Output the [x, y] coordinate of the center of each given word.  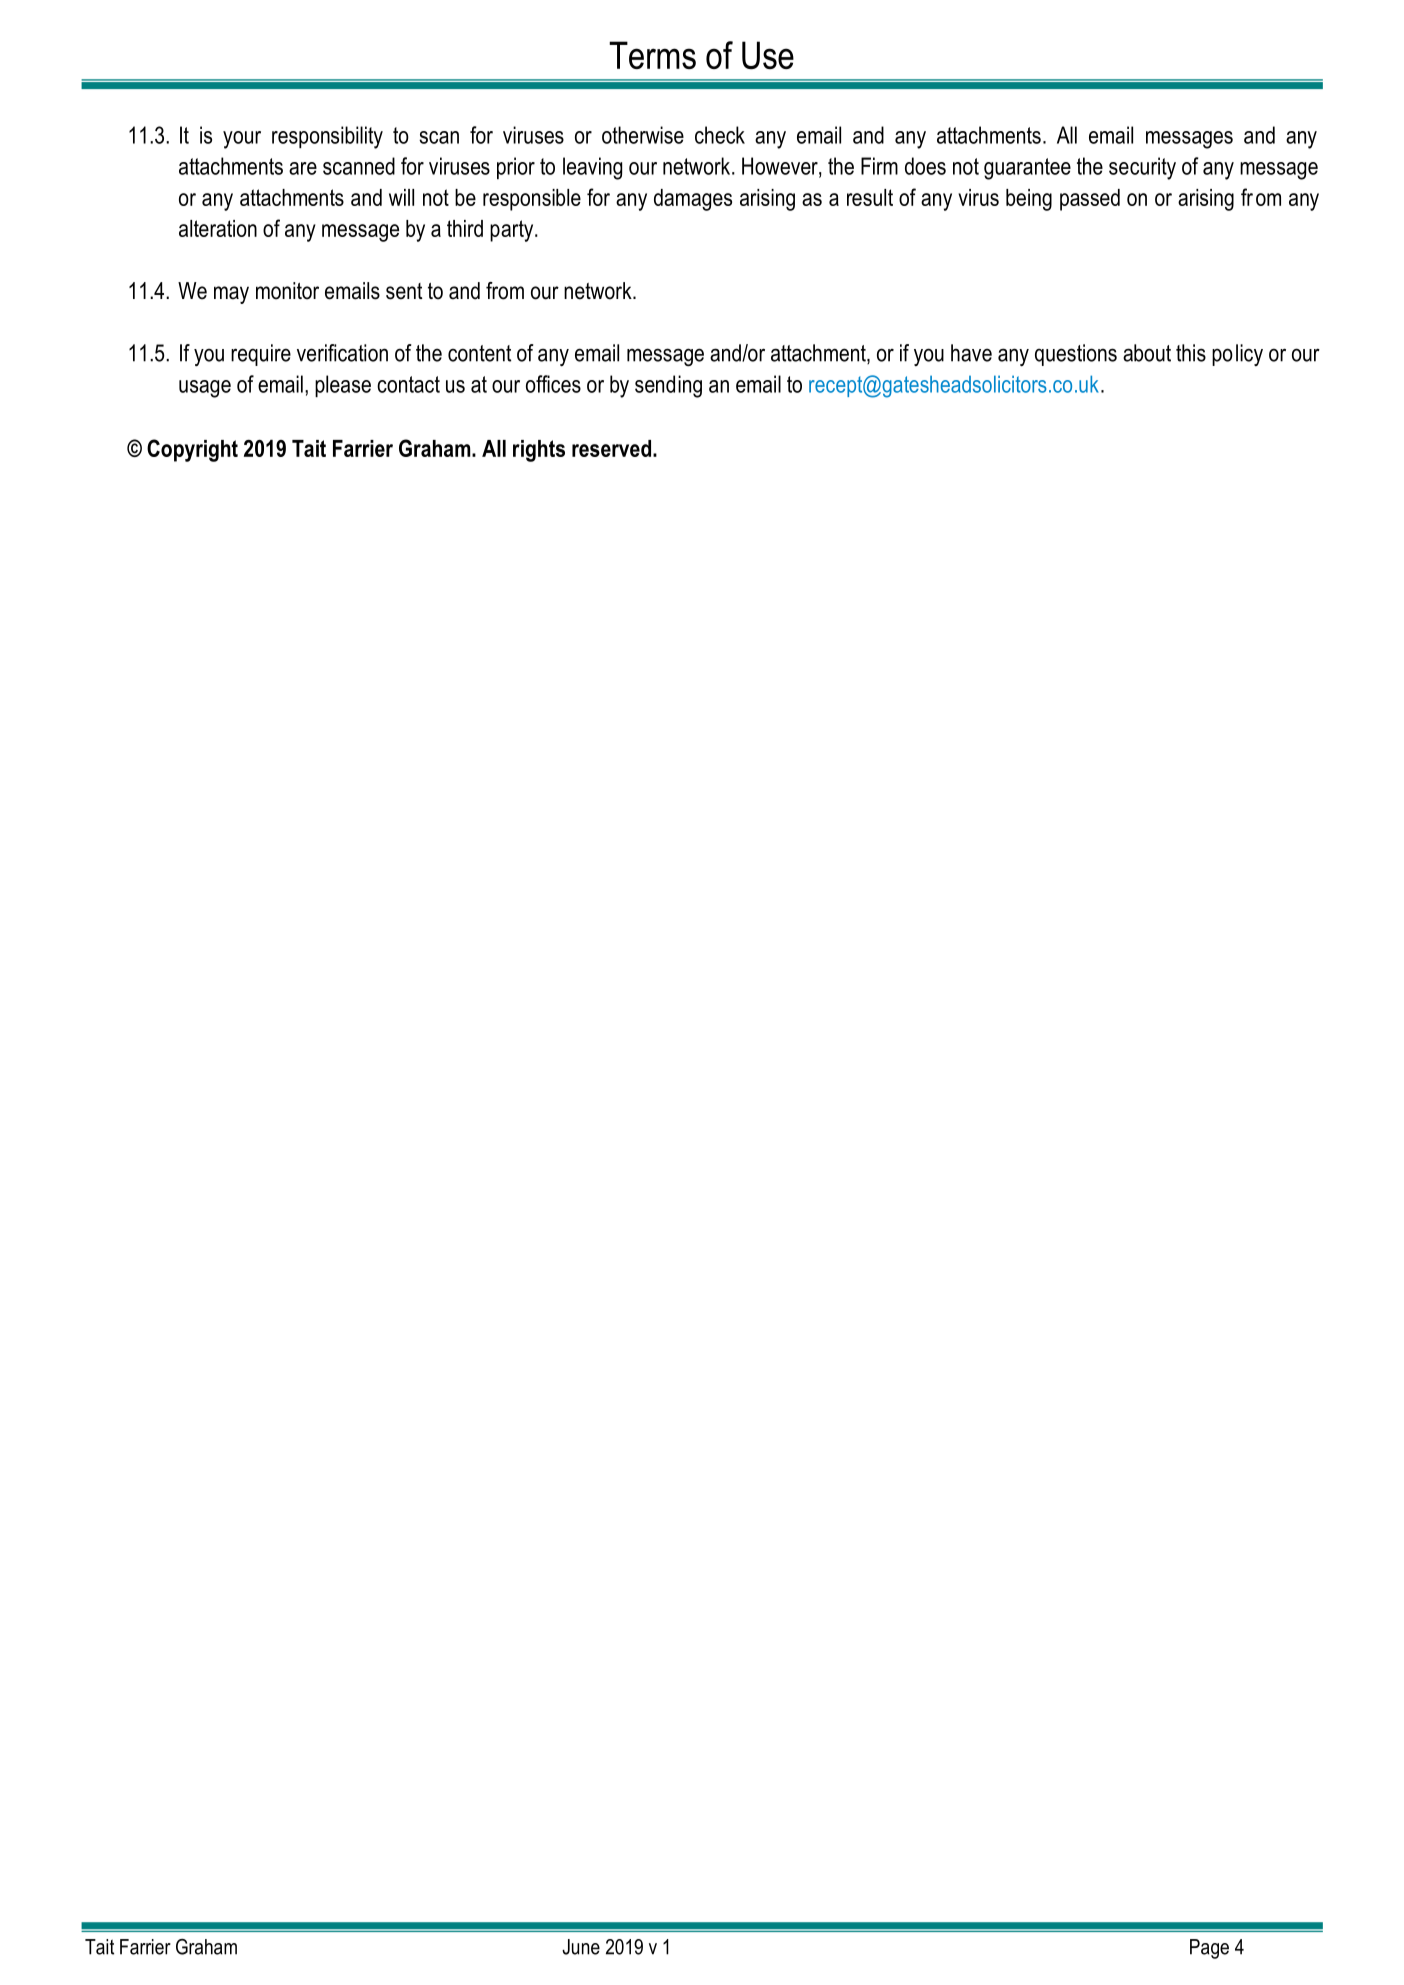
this [1191, 353]
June [581, 1947]
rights [539, 451]
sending [668, 386]
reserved [611, 448]
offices [553, 384]
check [720, 135]
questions [1076, 355]
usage [205, 389]
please [343, 386]
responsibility [327, 137]
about [1147, 353]
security [1142, 168]
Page [1209, 1949]
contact [408, 384]
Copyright [192, 450]
